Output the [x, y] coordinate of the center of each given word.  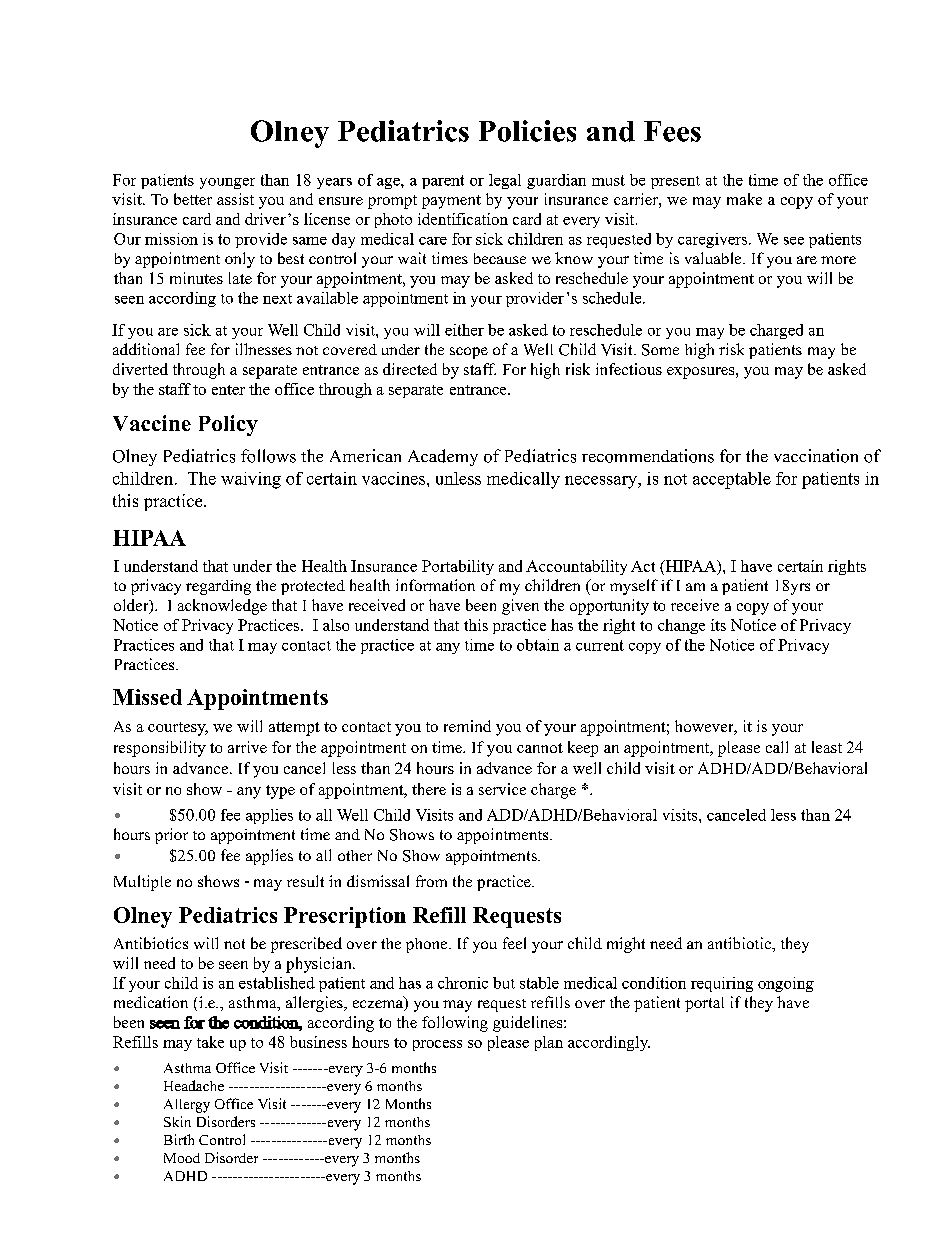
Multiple [142, 883]
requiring [722, 984]
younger [227, 183]
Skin [177, 1121]
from [431, 881]
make [744, 199]
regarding [218, 587]
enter [228, 390]
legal [505, 181]
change [681, 626]
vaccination [816, 456]
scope [469, 353]
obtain [538, 645]
